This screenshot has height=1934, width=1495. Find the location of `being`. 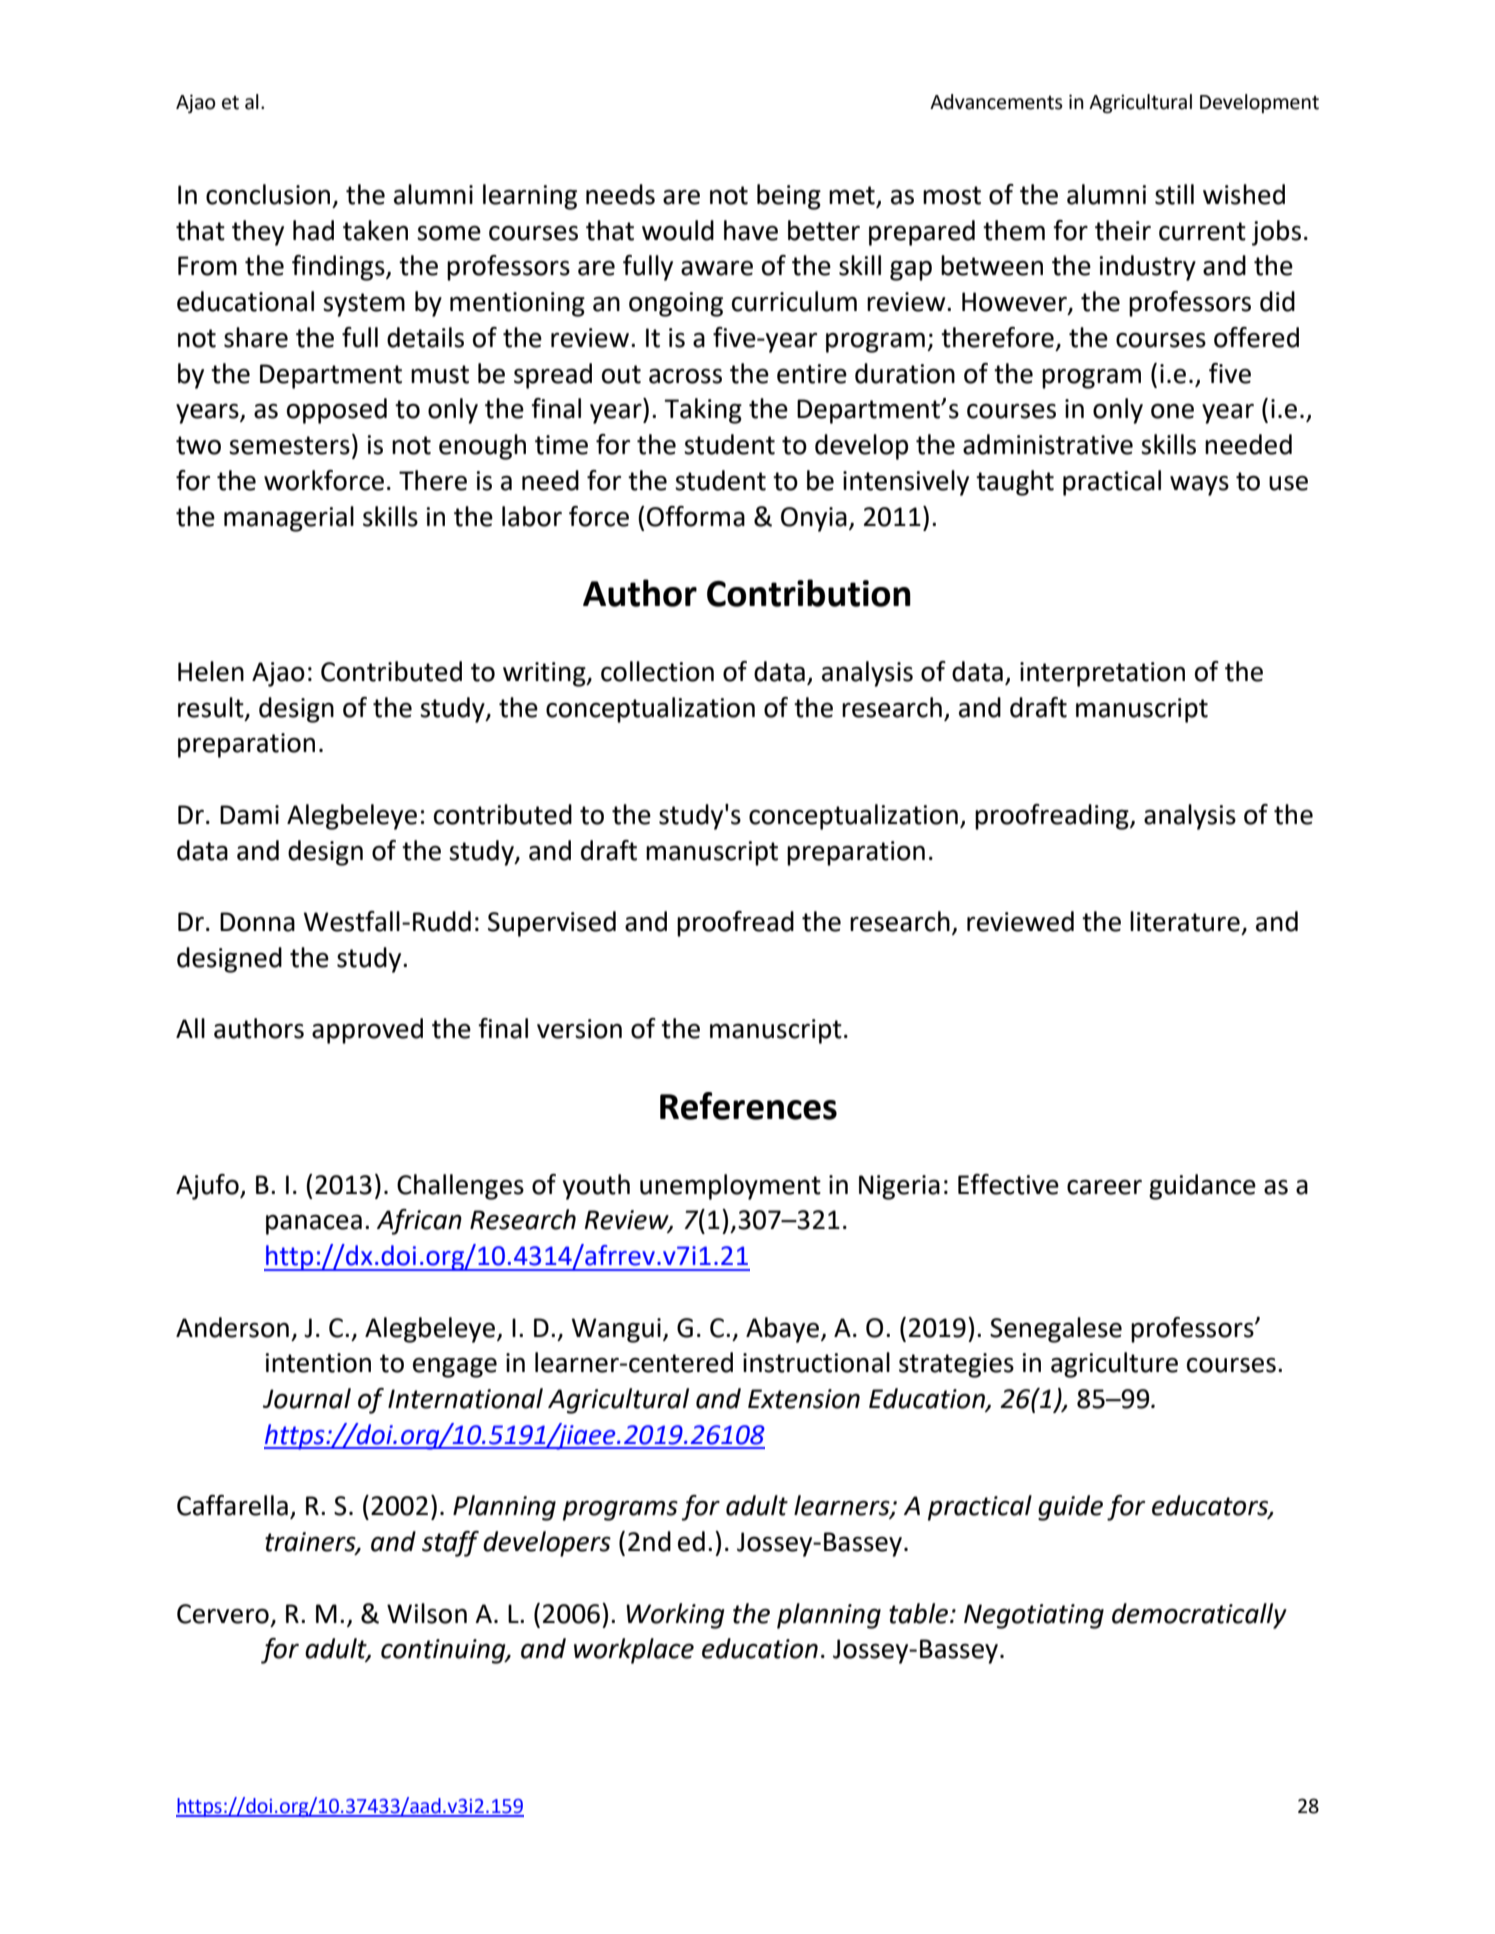

being is located at coordinates (789, 197).
